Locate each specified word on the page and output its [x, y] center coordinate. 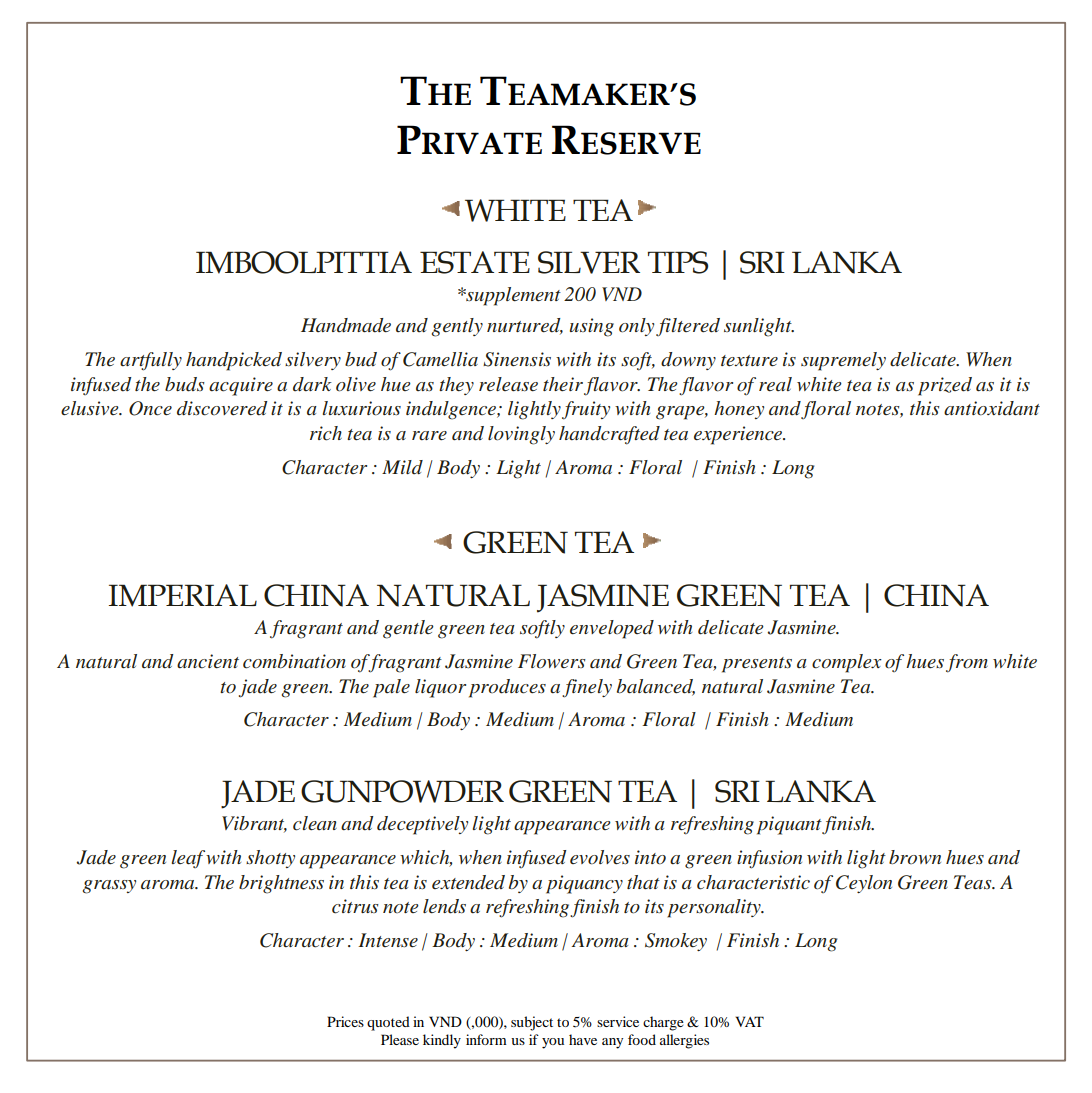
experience [739, 435]
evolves [600, 857]
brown [915, 857]
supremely [843, 361]
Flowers [552, 661]
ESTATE [475, 262]
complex [847, 663]
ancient [208, 661]
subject [532, 1023]
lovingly [521, 435]
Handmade [346, 325]
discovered [222, 408]
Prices [345, 1021]
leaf [188, 859]
